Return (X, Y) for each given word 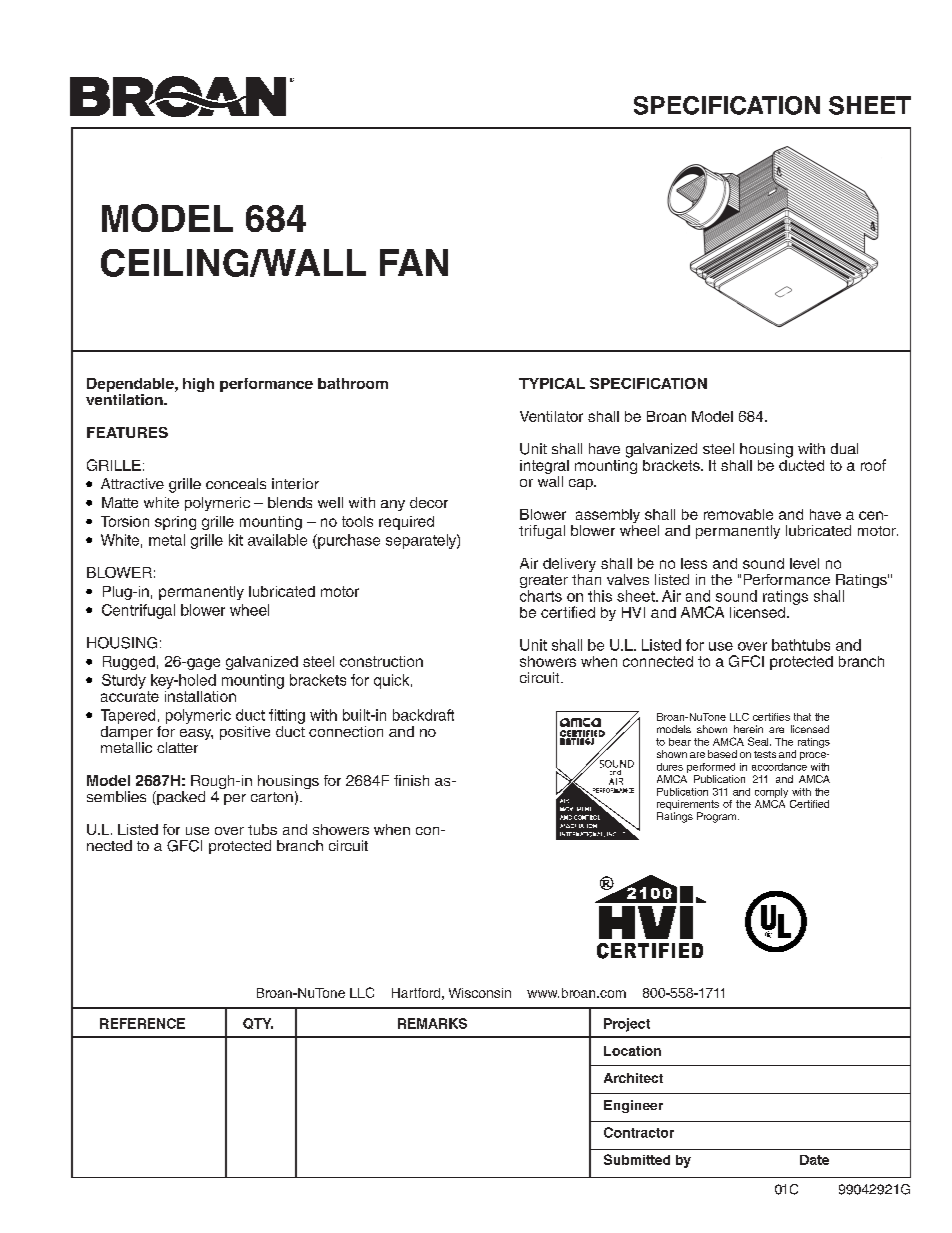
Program (718, 817)
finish (411, 780)
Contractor (639, 1132)
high (198, 385)
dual (844, 448)
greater (544, 583)
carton (272, 797)
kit (236, 540)
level (804, 563)
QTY (258, 1023)
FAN (414, 262)
